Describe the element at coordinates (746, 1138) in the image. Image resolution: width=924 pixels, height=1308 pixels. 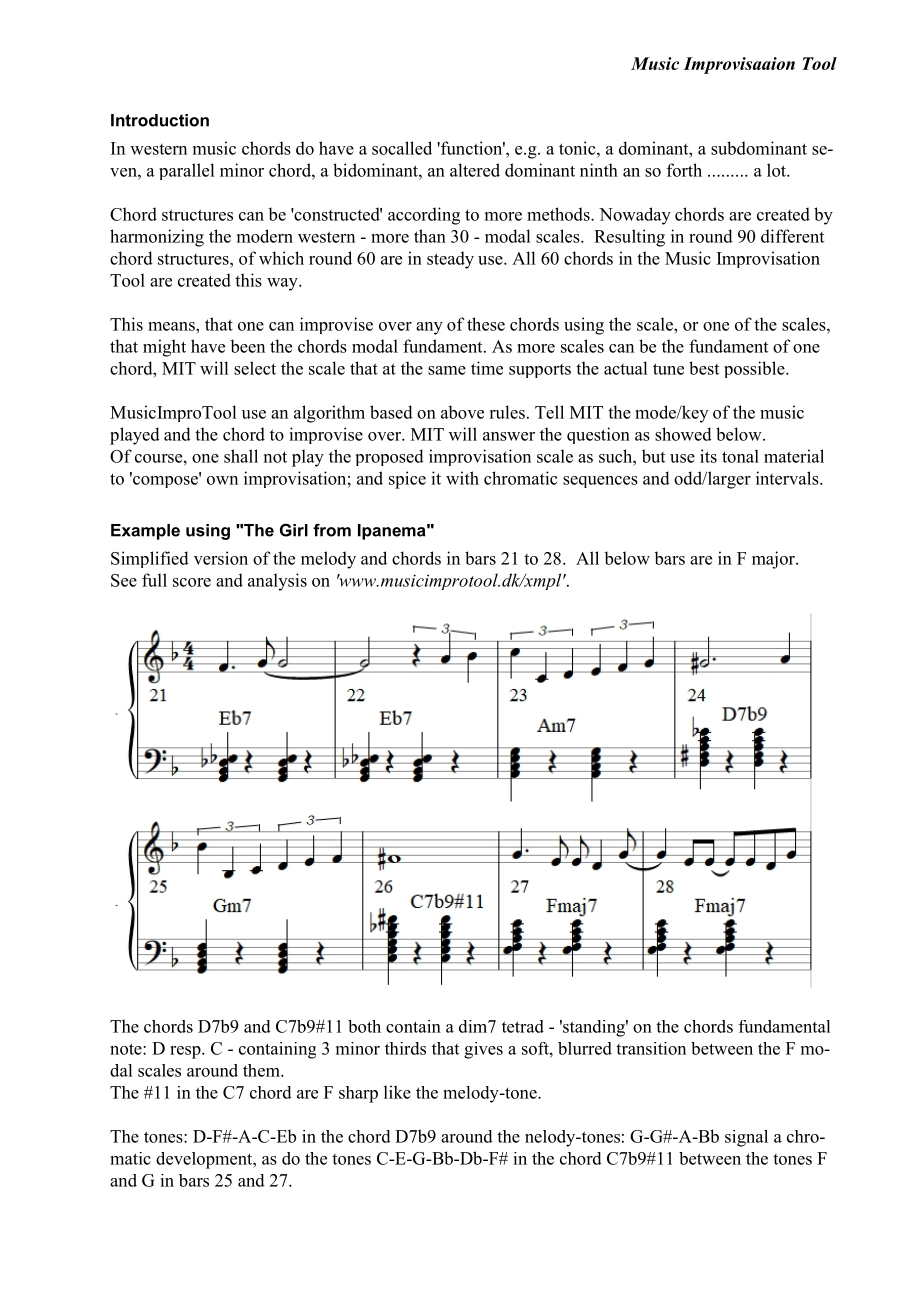
I see `signal` at that location.
